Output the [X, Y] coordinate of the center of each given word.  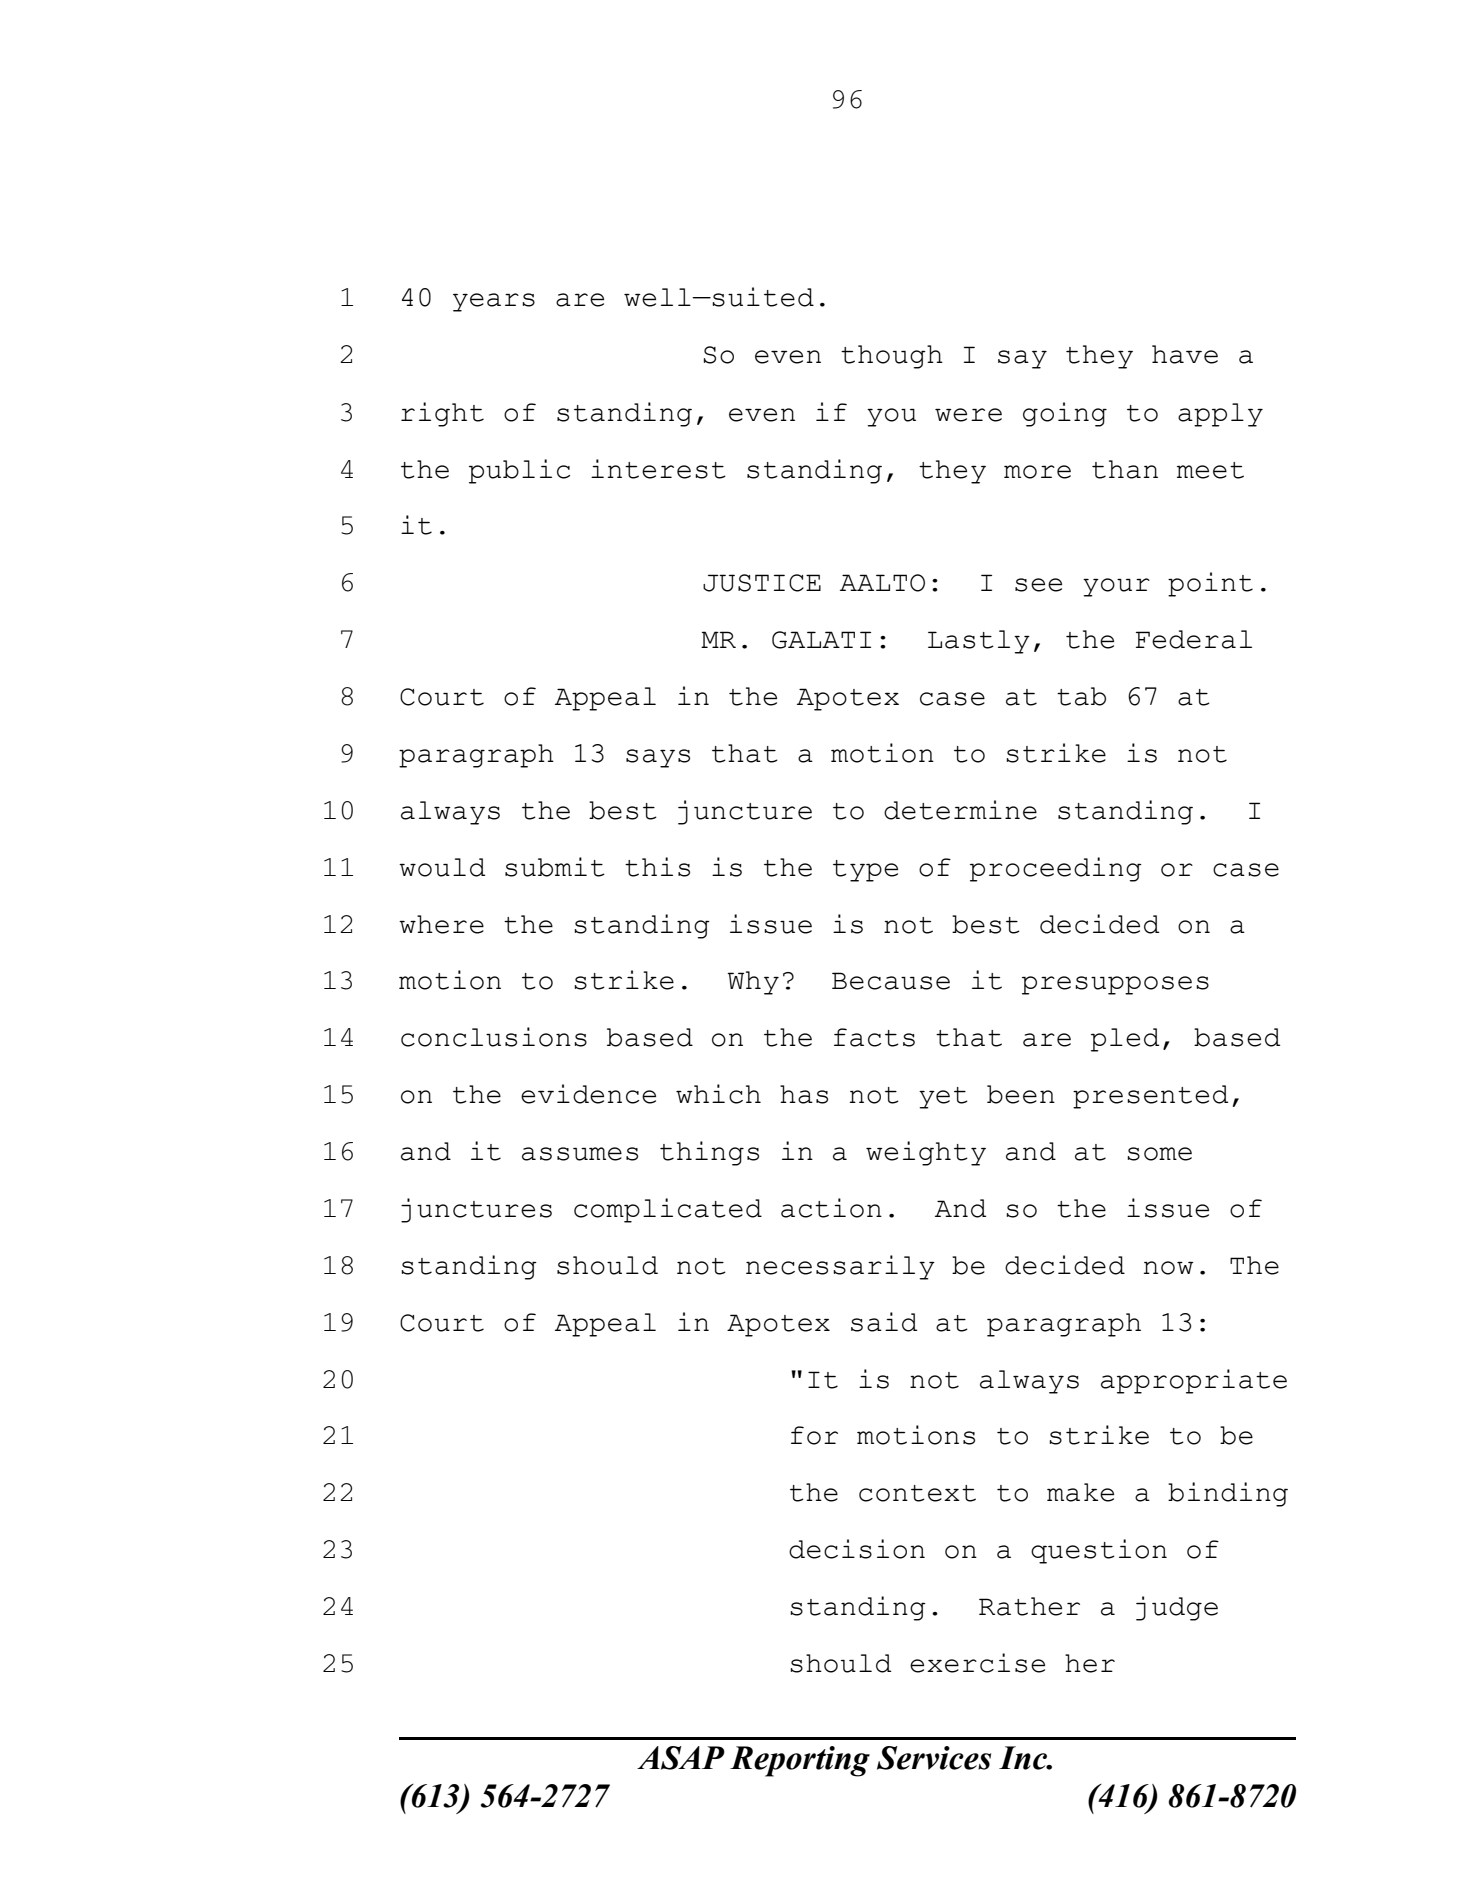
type [865, 871]
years [494, 302]
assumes [580, 1154]
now [1169, 1268]
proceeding [1056, 869]
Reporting [800, 1761]
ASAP [681, 1758]
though [892, 357]
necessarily [840, 1267]
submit [555, 867]
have [1185, 354]
